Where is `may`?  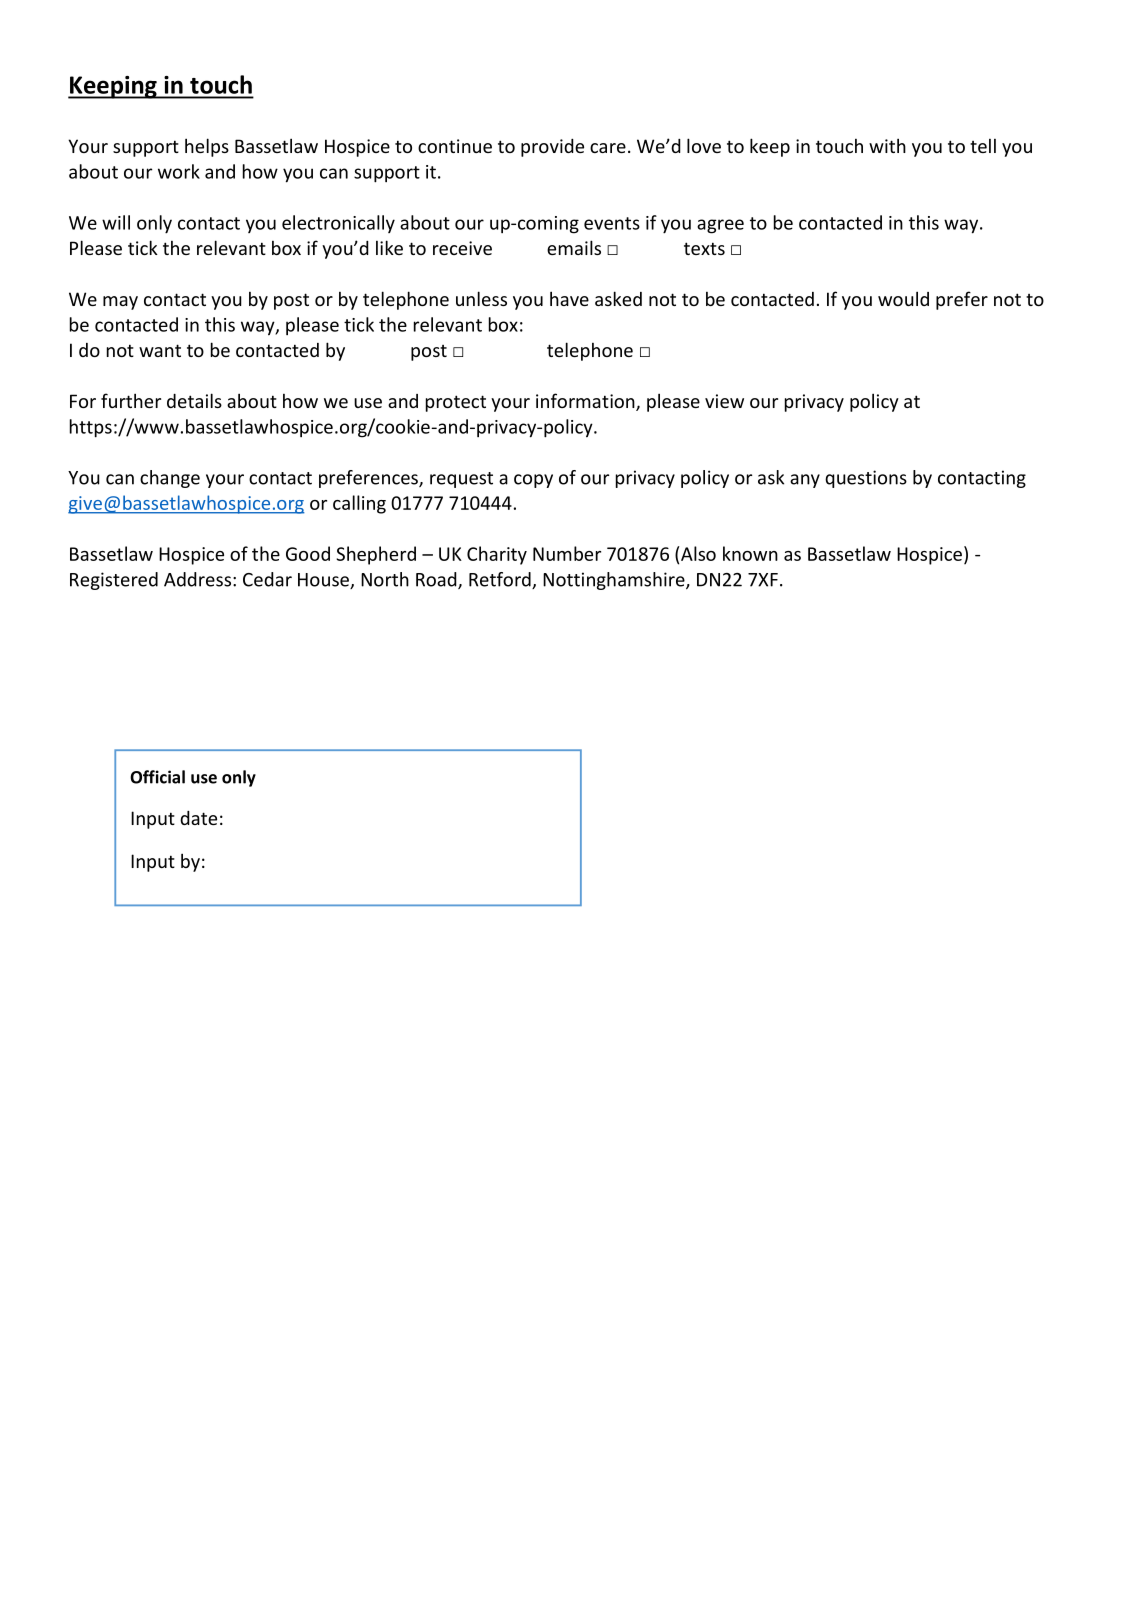
may is located at coordinates (120, 303).
